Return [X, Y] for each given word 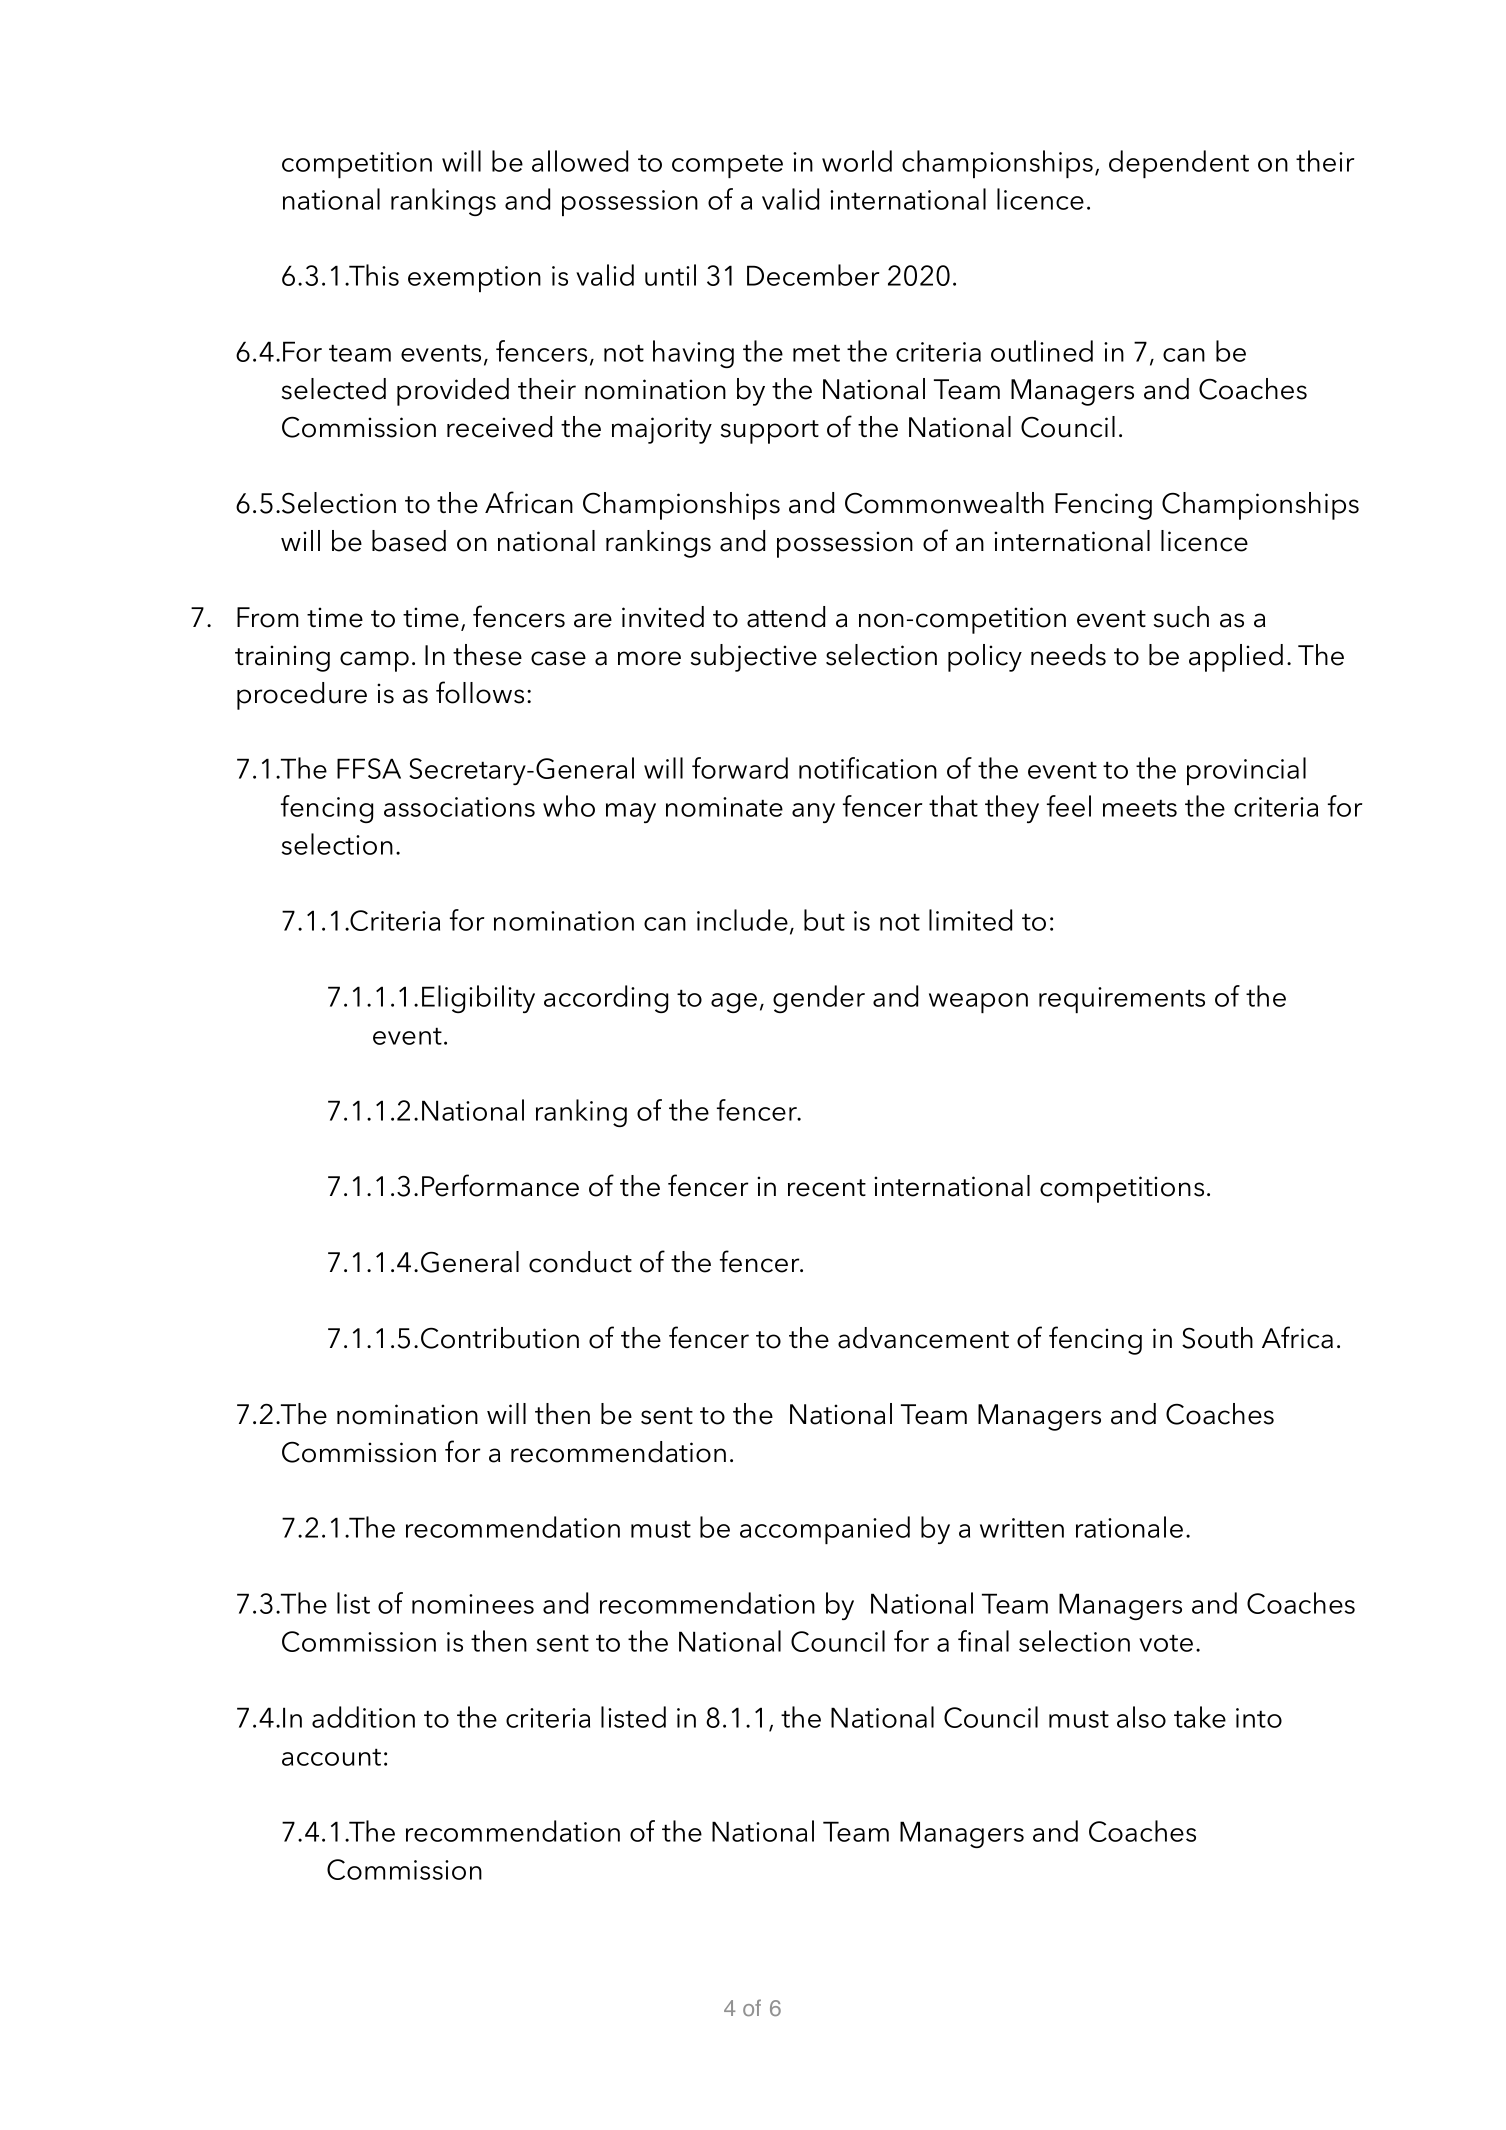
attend [786, 617]
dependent [1179, 164]
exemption [474, 279]
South [1217, 1338]
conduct [580, 1262]
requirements [1122, 1000]
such [1181, 617]
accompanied [825, 1530]
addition [363, 1717]
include [742, 920]
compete [727, 166]
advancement [923, 1338]
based [409, 541]
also [1141, 1717]
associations [459, 807]
